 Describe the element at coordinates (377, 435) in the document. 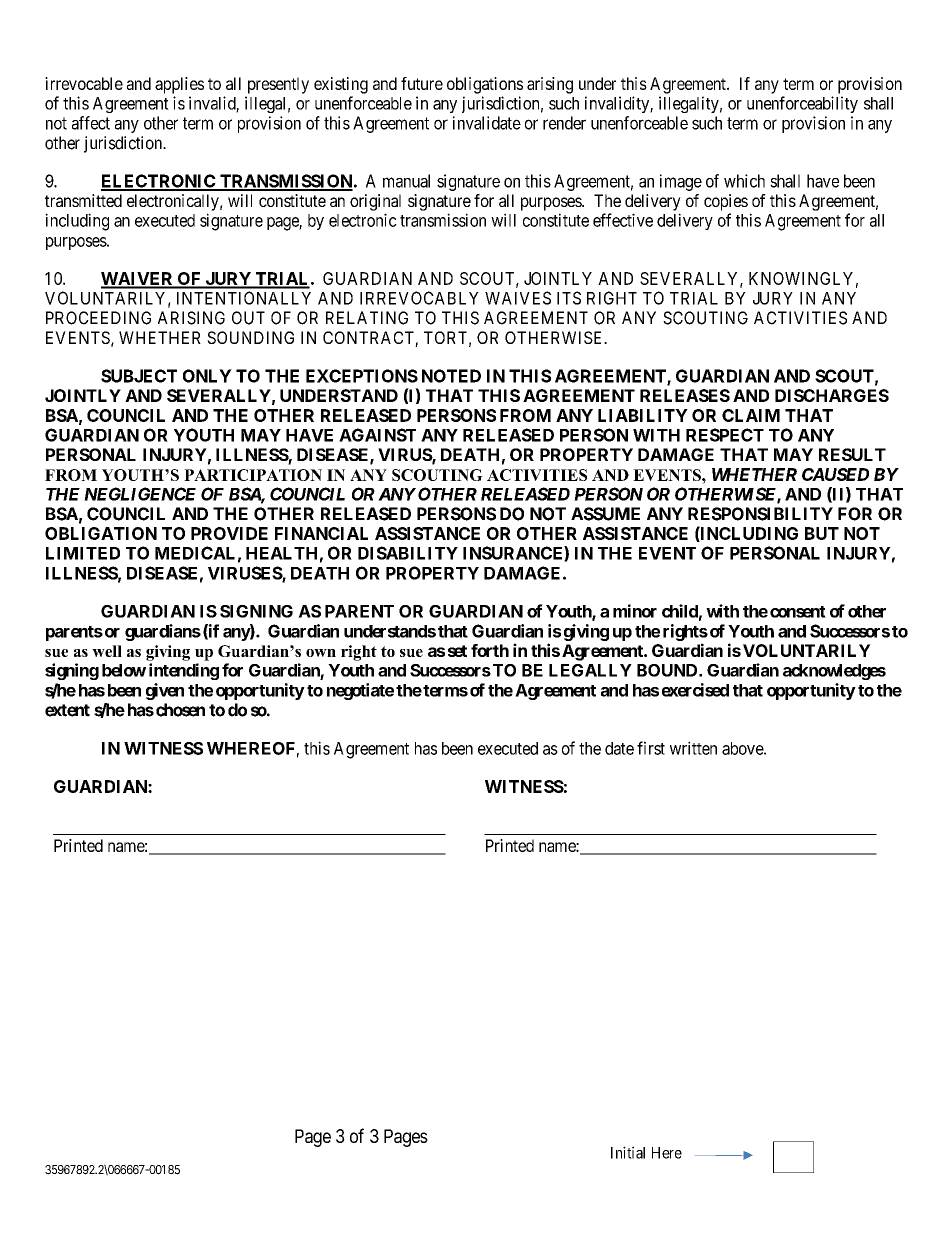

I see `AGAINST` at that location.
